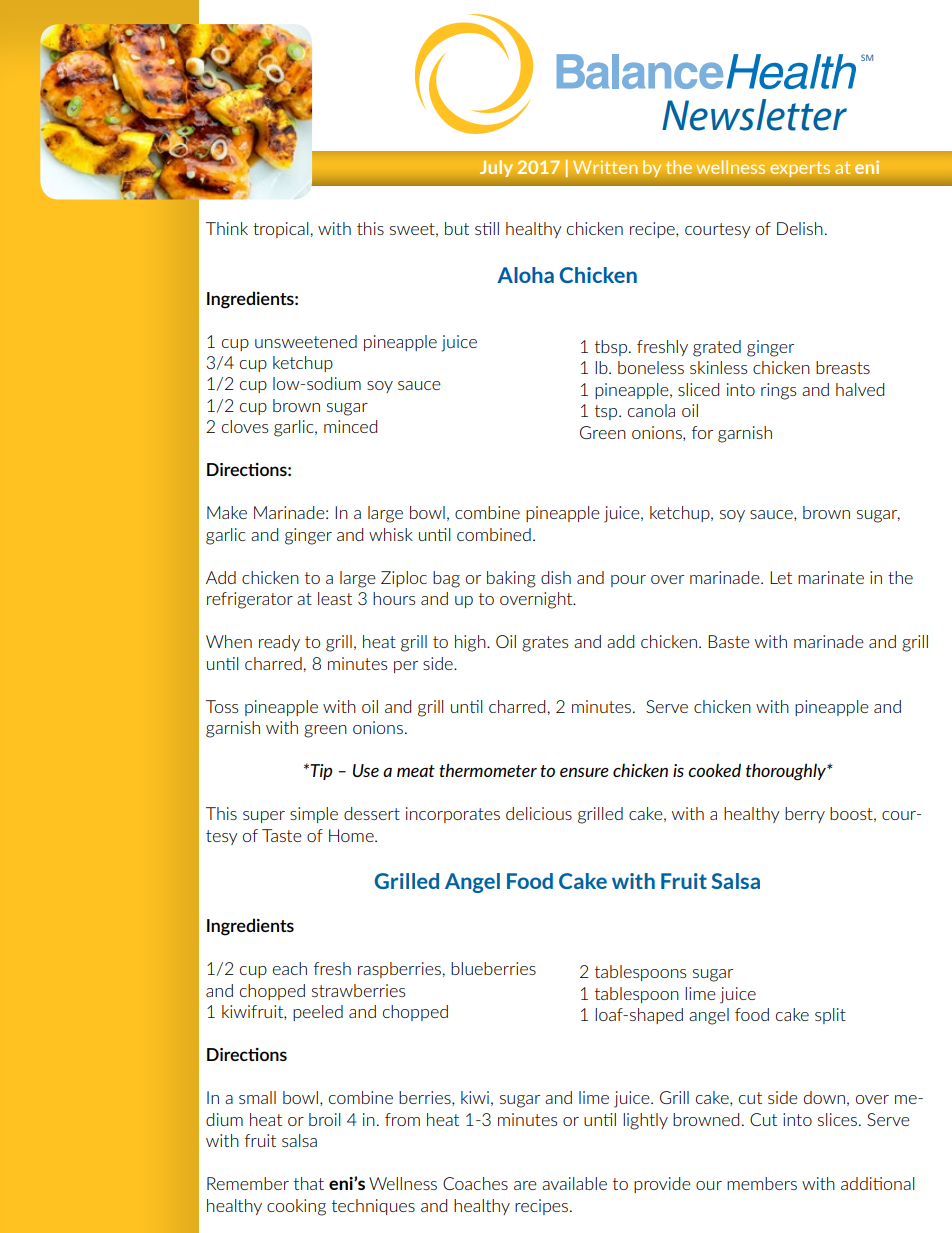  I want to click on ready, so click(279, 643).
